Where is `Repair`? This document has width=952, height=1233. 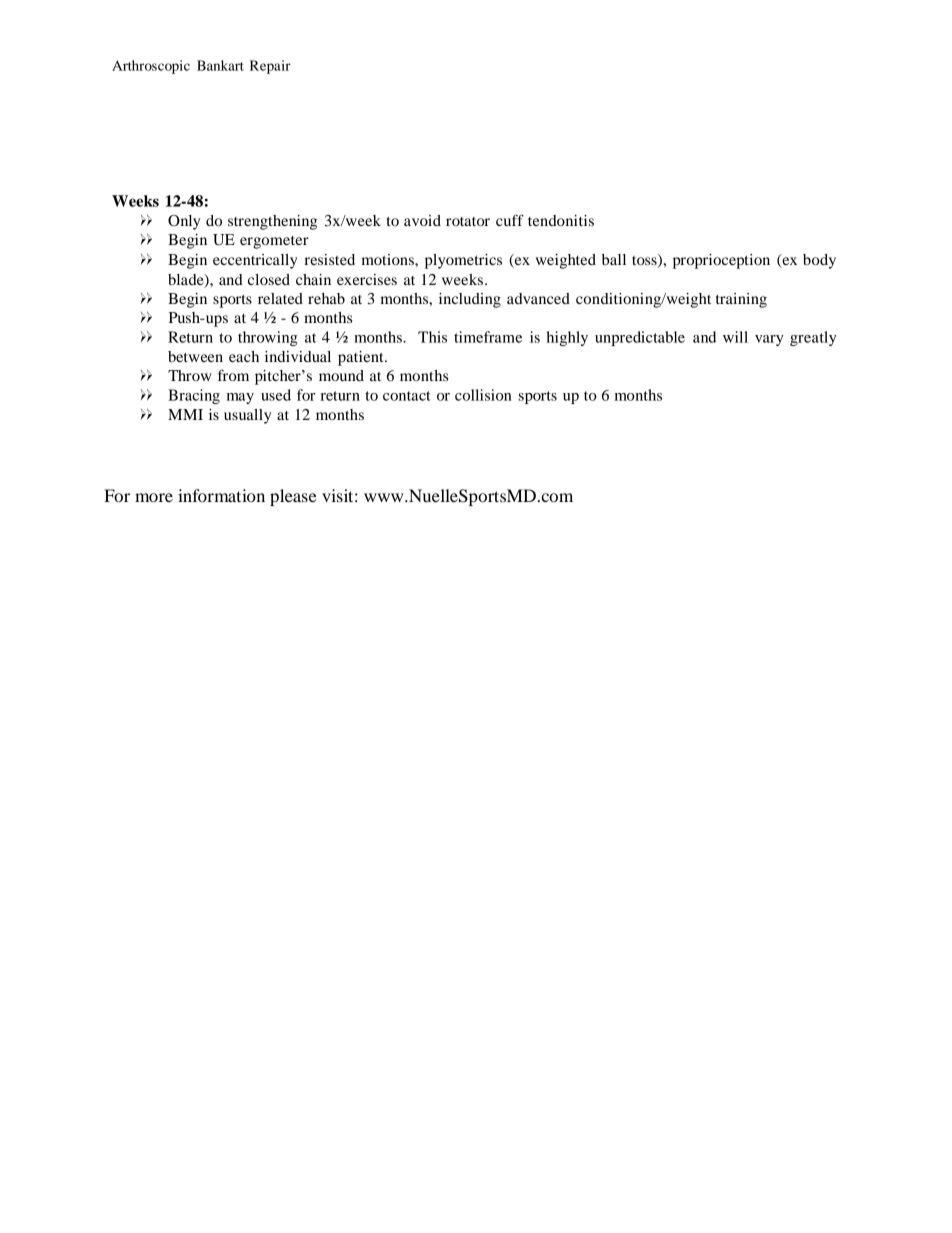
Repair is located at coordinates (270, 67).
